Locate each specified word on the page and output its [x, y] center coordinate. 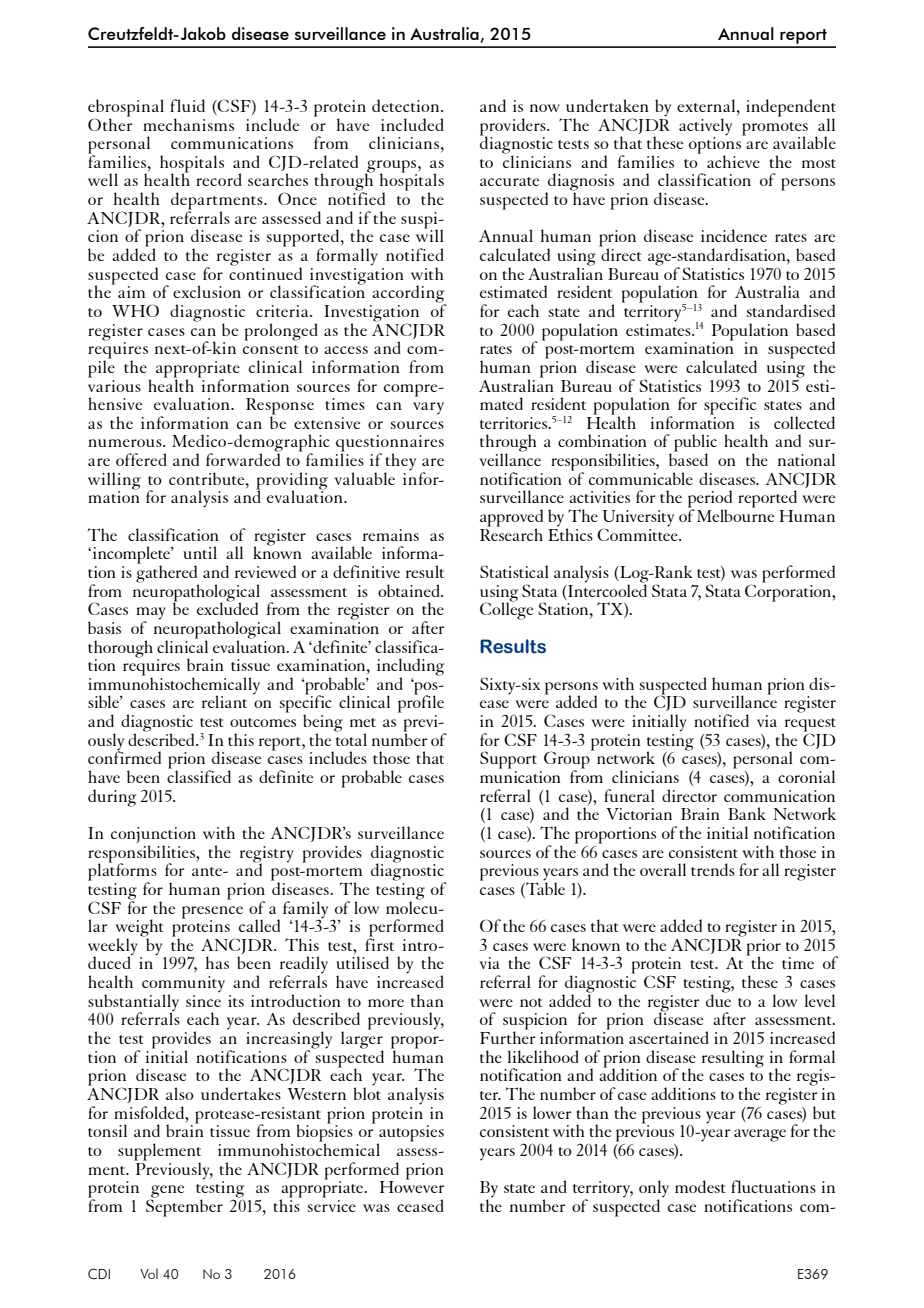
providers [514, 127]
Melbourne [735, 514]
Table [544, 887]
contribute [208, 478]
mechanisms [188, 124]
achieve [733, 161]
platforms [122, 872]
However [412, 1186]
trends [713, 869]
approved [511, 519]
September [184, 1207]
